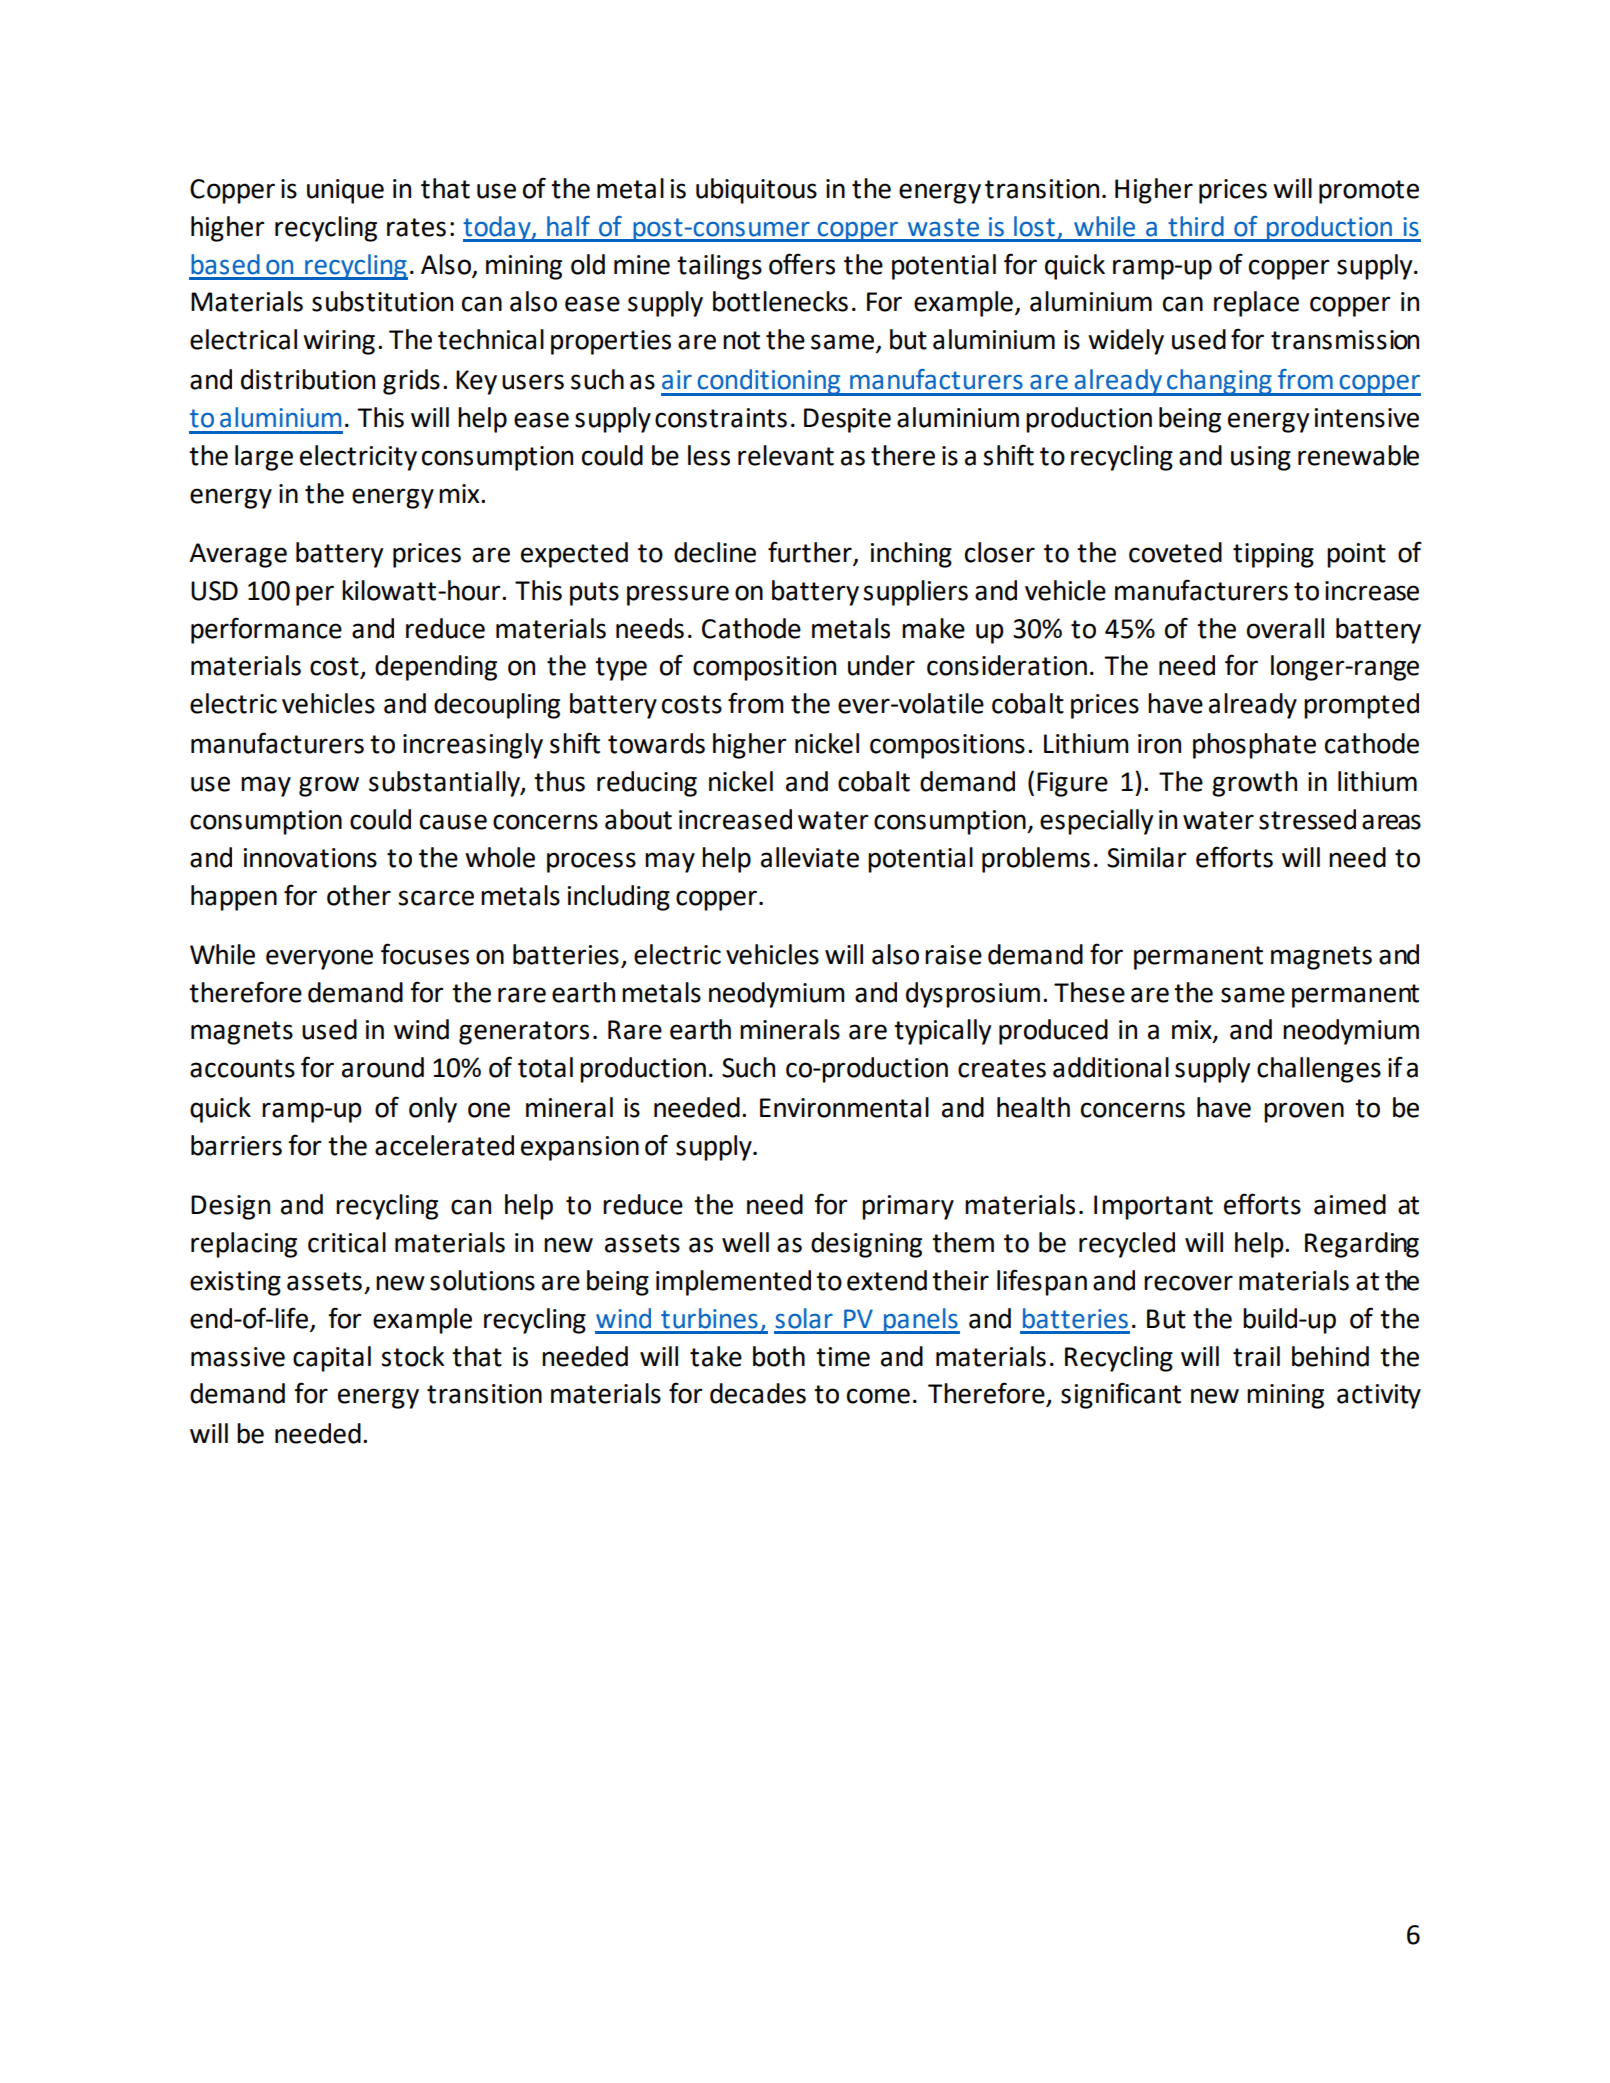  Describe the element at coordinates (425, 954) in the screenshot. I see `focuses` at that location.
